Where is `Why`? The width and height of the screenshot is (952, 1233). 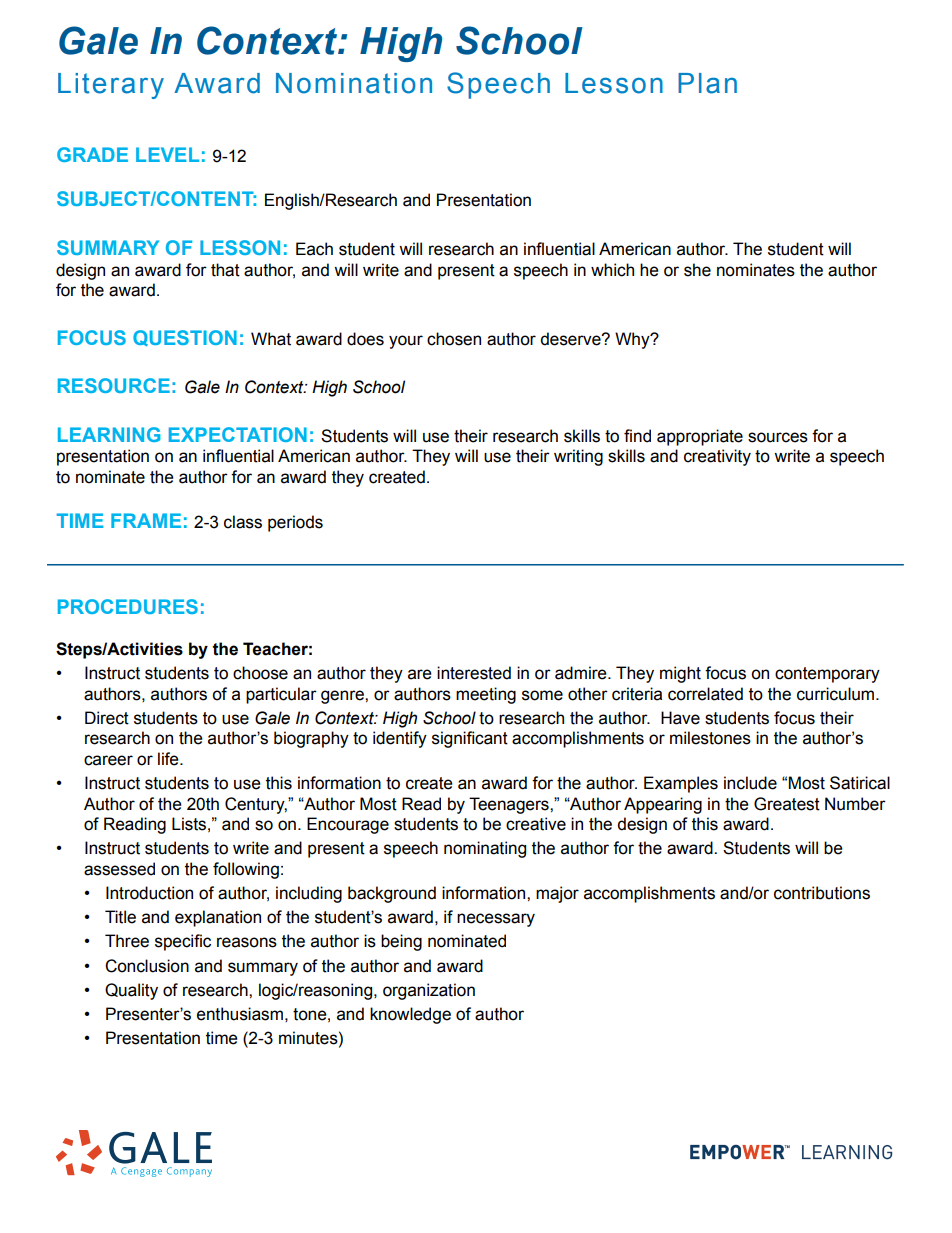 Why is located at coordinates (633, 340).
